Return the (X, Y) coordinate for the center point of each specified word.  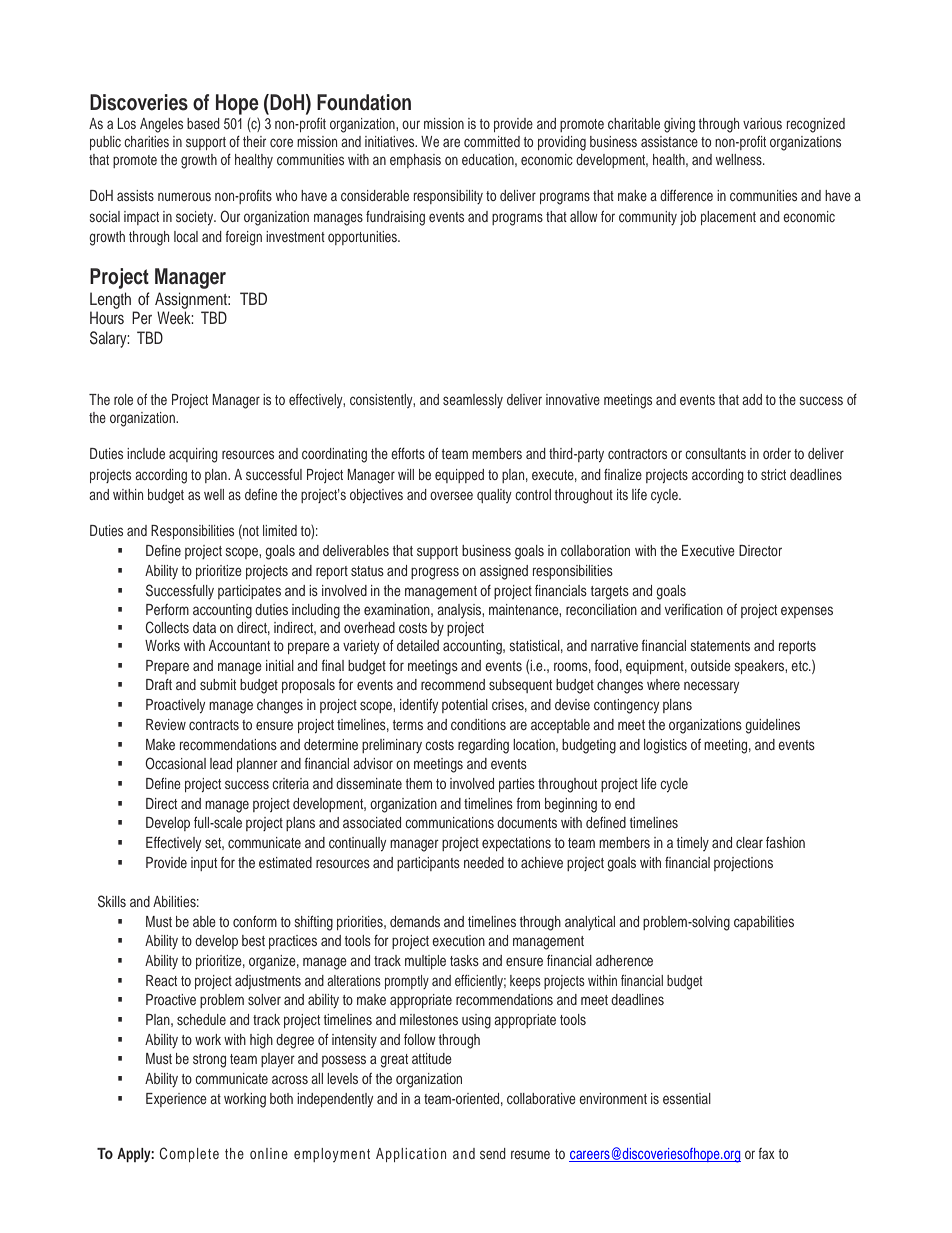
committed (492, 141)
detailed (418, 645)
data (204, 627)
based (203, 123)
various (762, 123)
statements (720, 646)
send (493, 1153)
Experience (176, 1100)
